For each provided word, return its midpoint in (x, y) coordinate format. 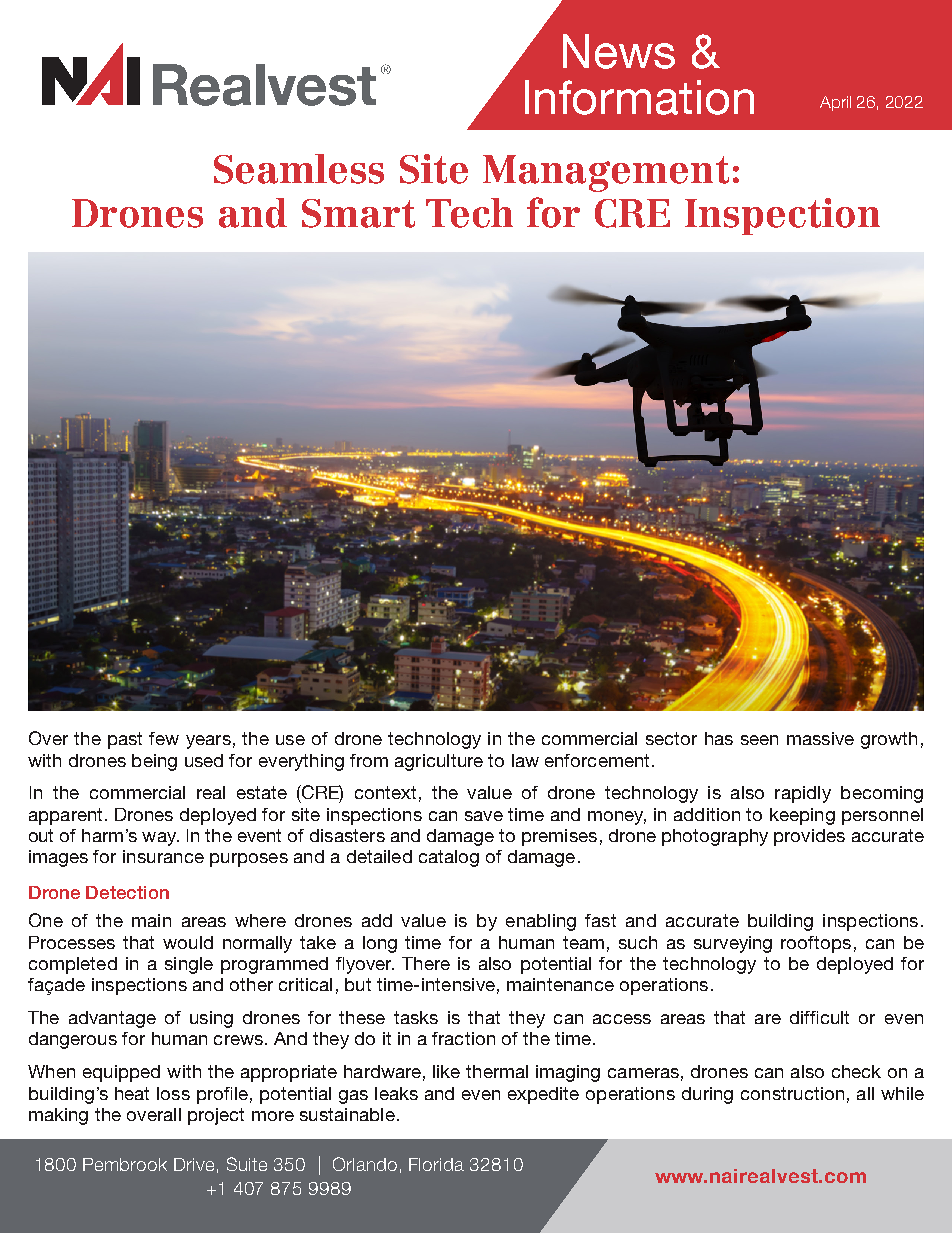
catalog (449, 858)
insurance (163, 856)
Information (639, 97)
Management (606, 173)
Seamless (299, 169)
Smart (358, 213)
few (164, 738)
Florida (436, 1164)
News (619, 51)
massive (820, 738)
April (835, 103)
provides (809, 837)
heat (132, 1093)
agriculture (439, 762)
